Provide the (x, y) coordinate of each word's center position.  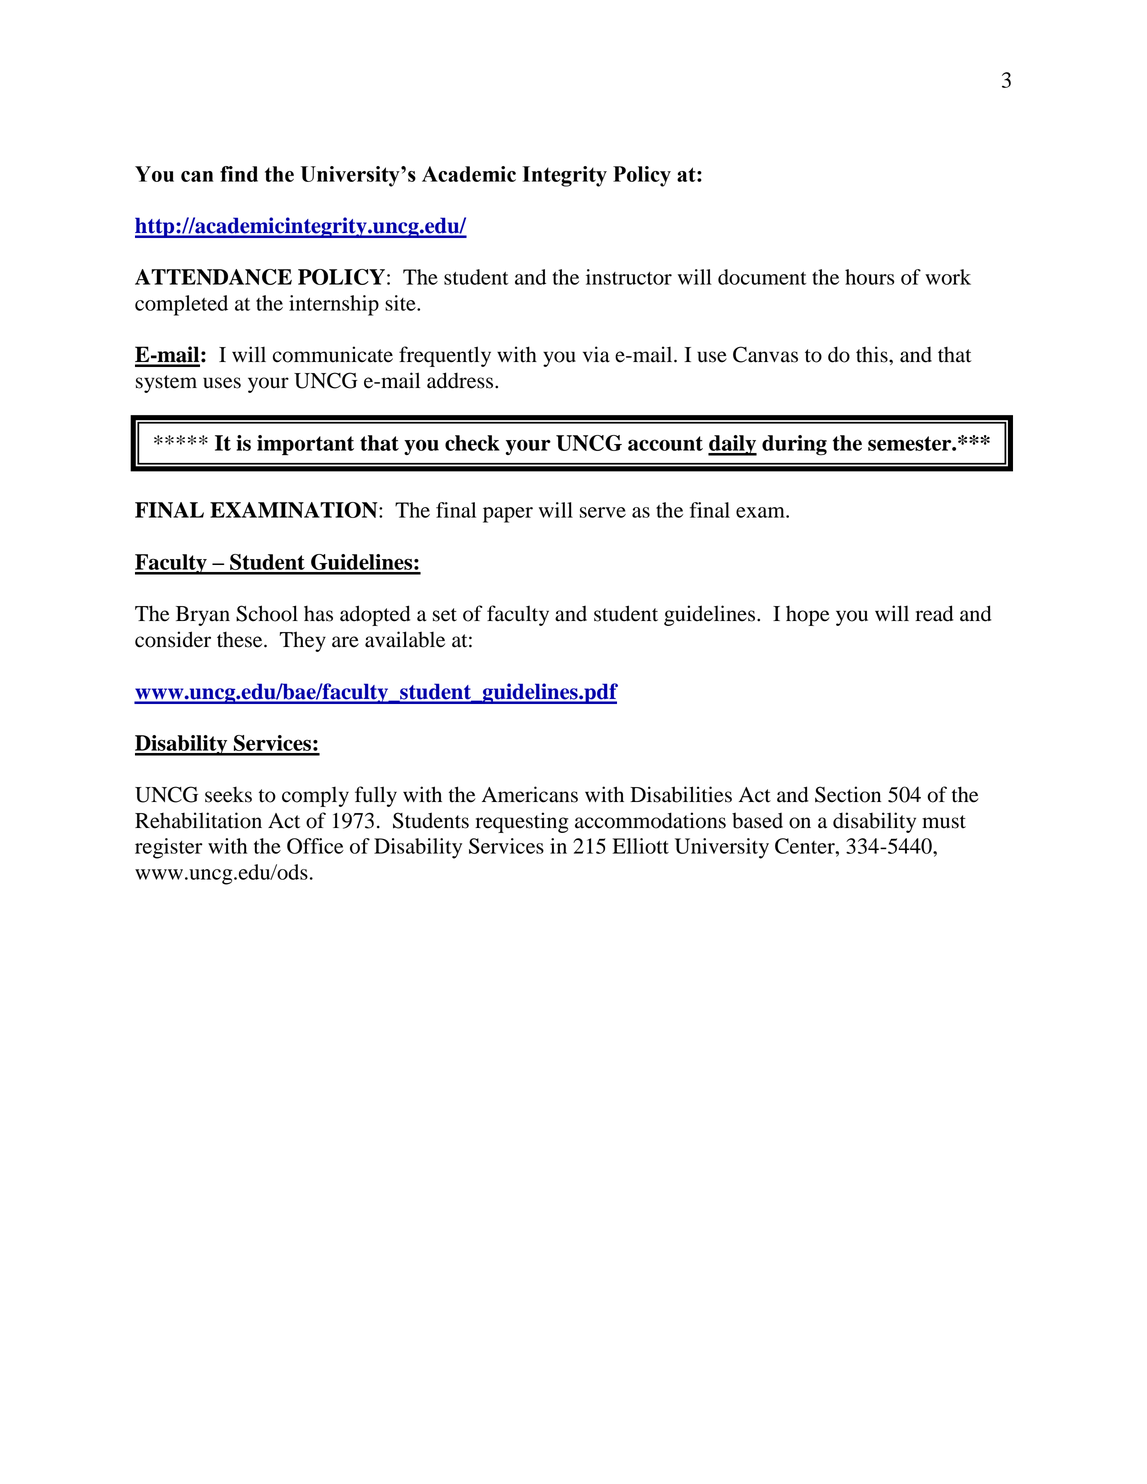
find (239, 174)
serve (603, 512)
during (794, 445)
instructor (629, 277)
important (305, 445)
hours (869, 277)
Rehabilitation (198, 820)
